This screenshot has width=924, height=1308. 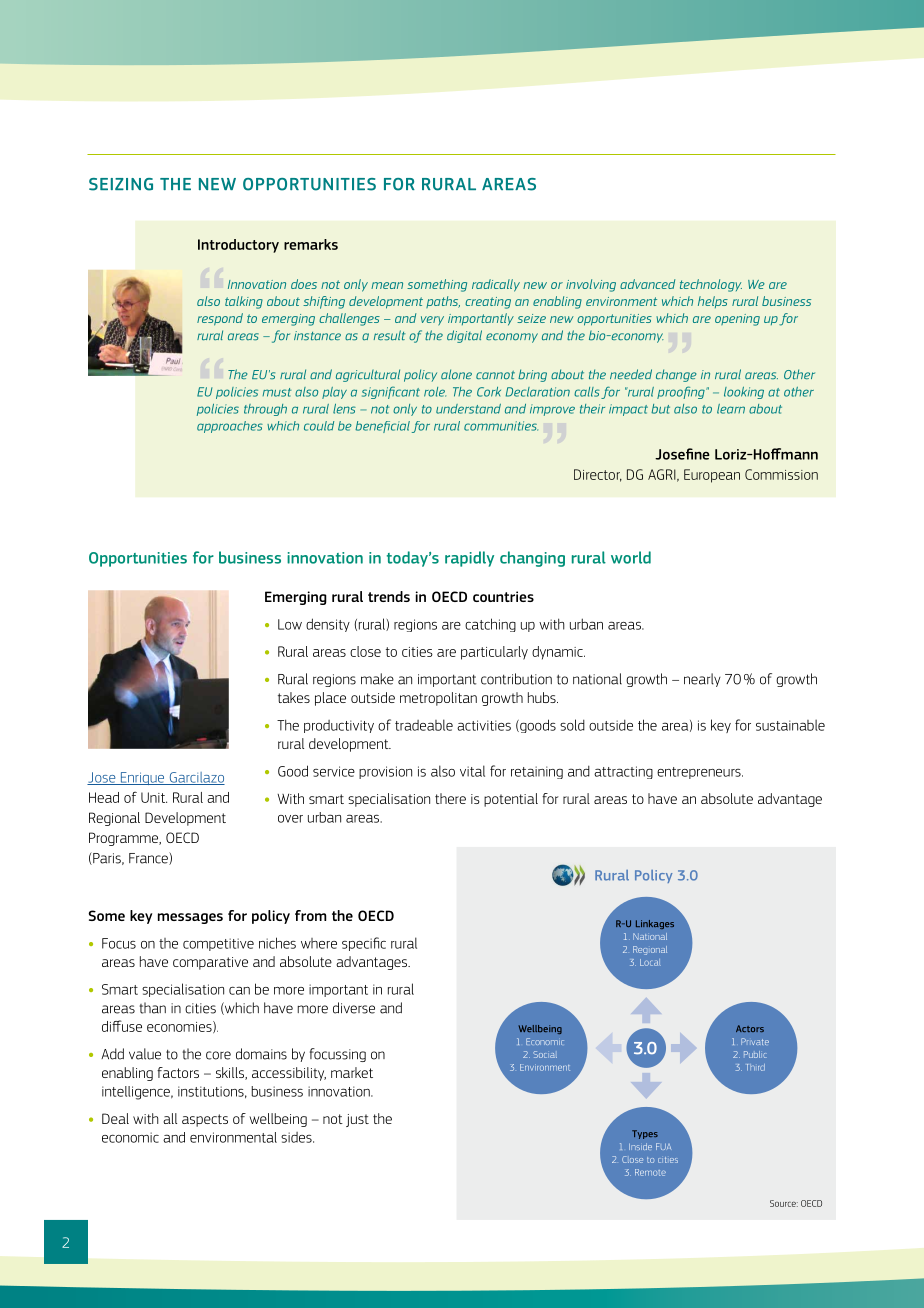 What do you see at coordinates (655, 924) in the screenshot?
I see `Linkages` at bounding box center [655, 924].
